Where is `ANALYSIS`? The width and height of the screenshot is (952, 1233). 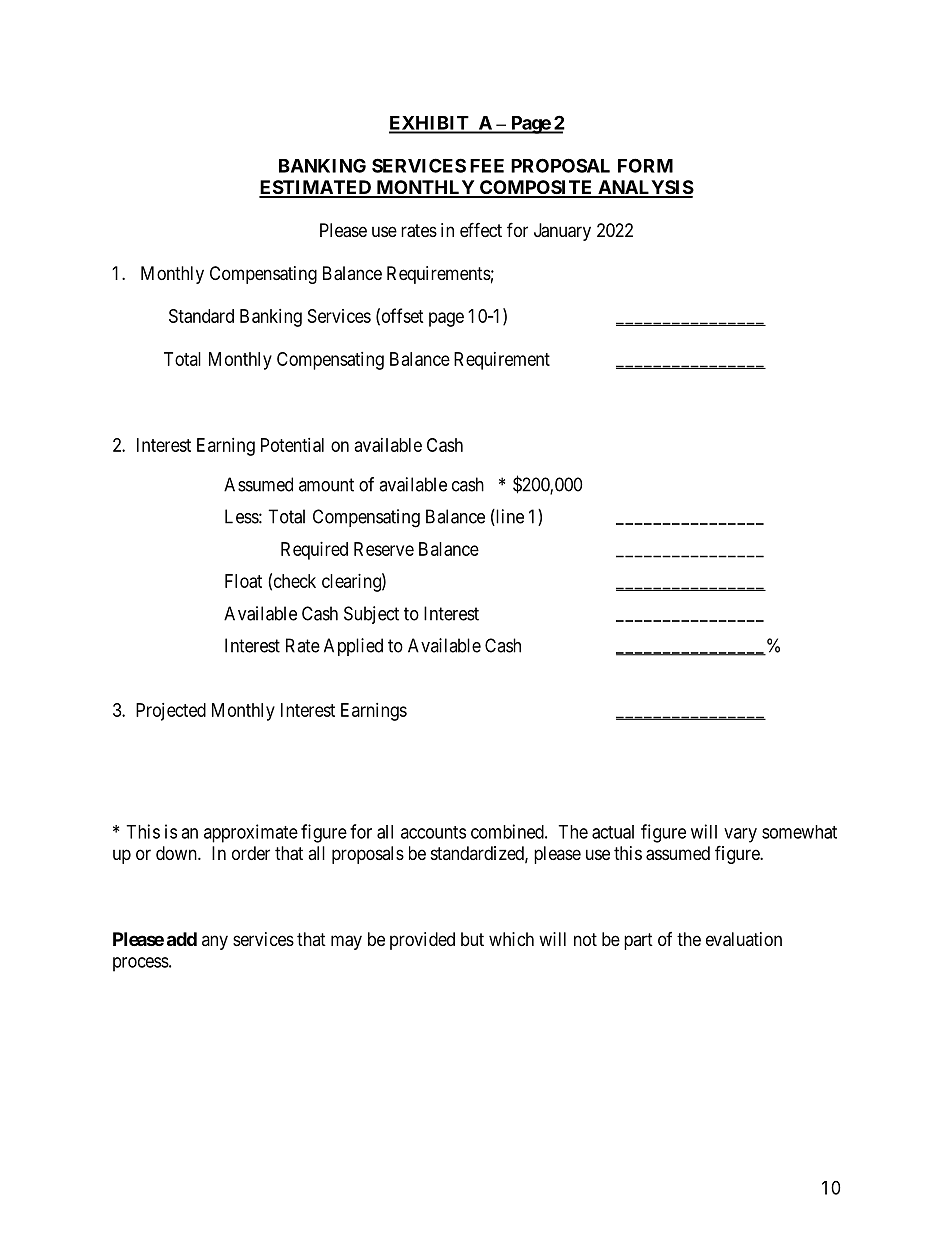
ANALYSIS is located at coordinates (645, 188).
